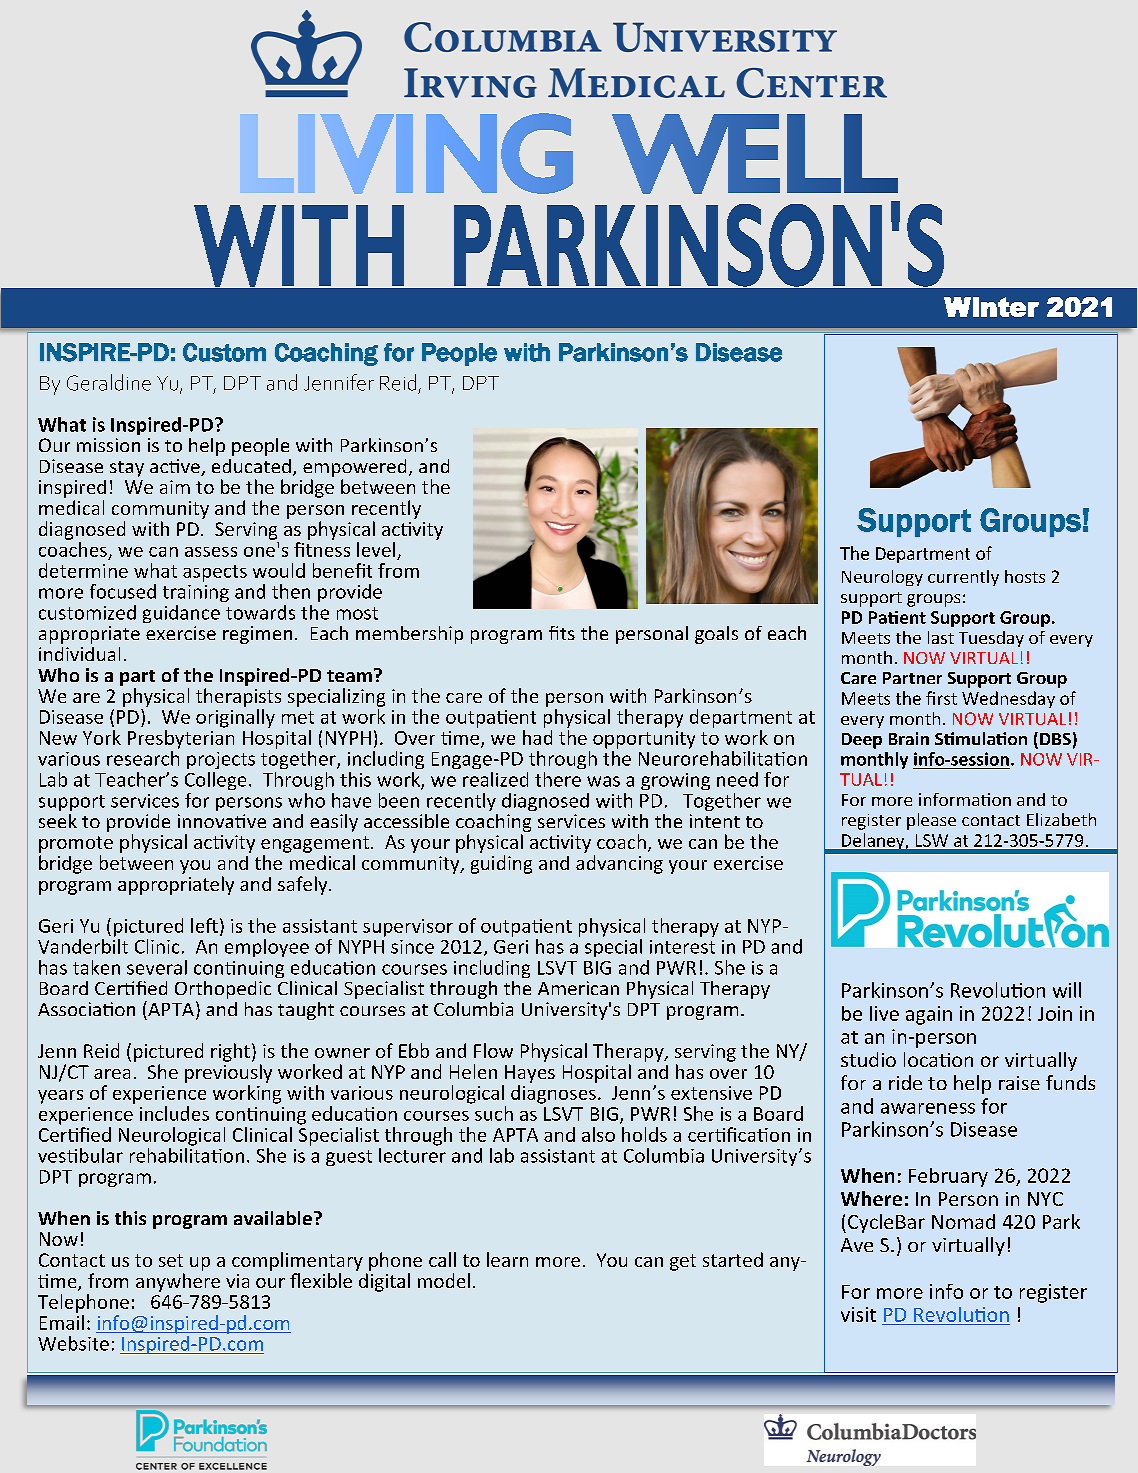 The height and width of the screenshot is (1473, 1138). What do you see at coordinates (562, 633) in the screenshot?
I see `fits` at bounding box center [562, 633].
